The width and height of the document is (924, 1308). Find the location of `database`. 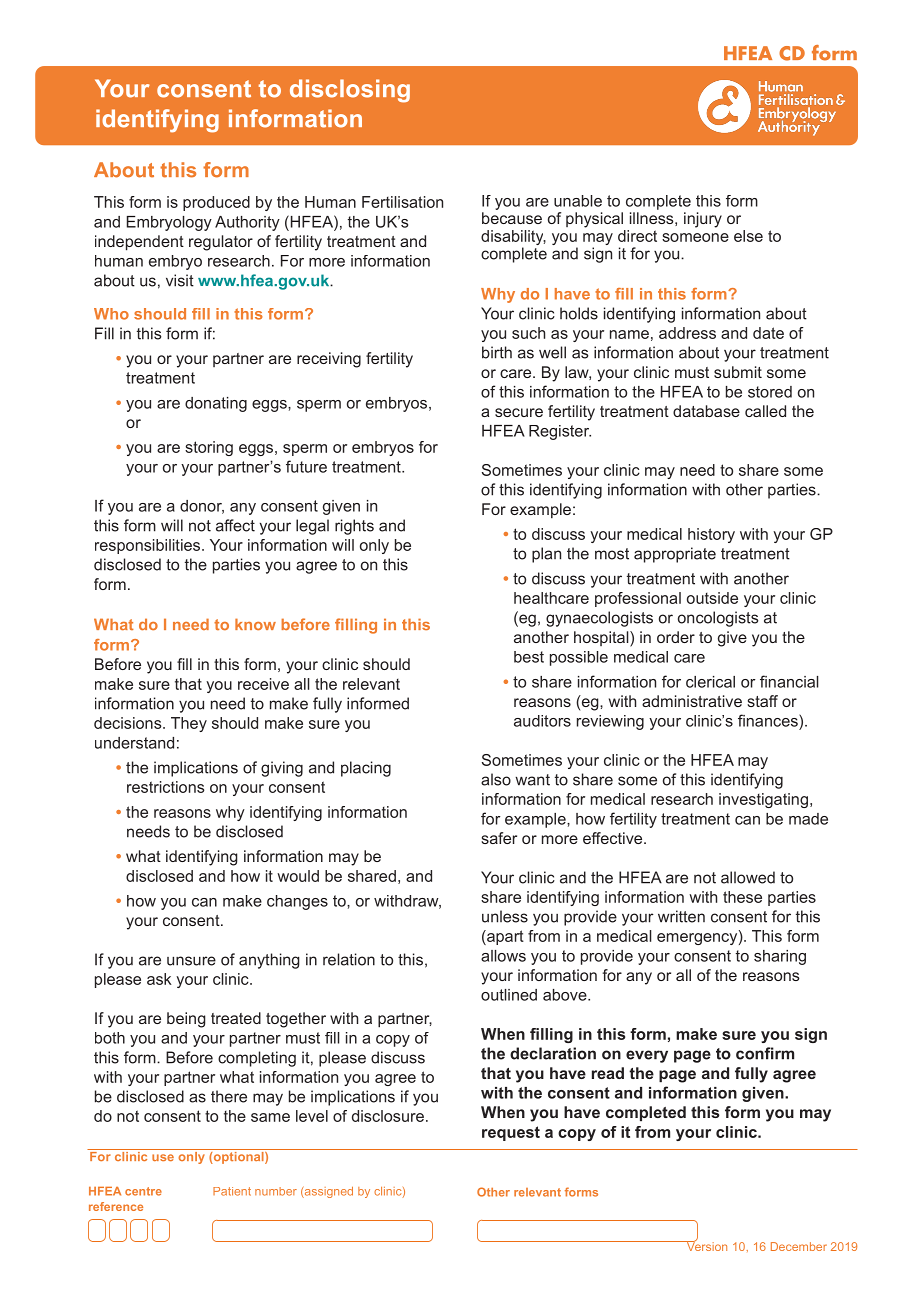

database is located at coordinates (706, 411).
